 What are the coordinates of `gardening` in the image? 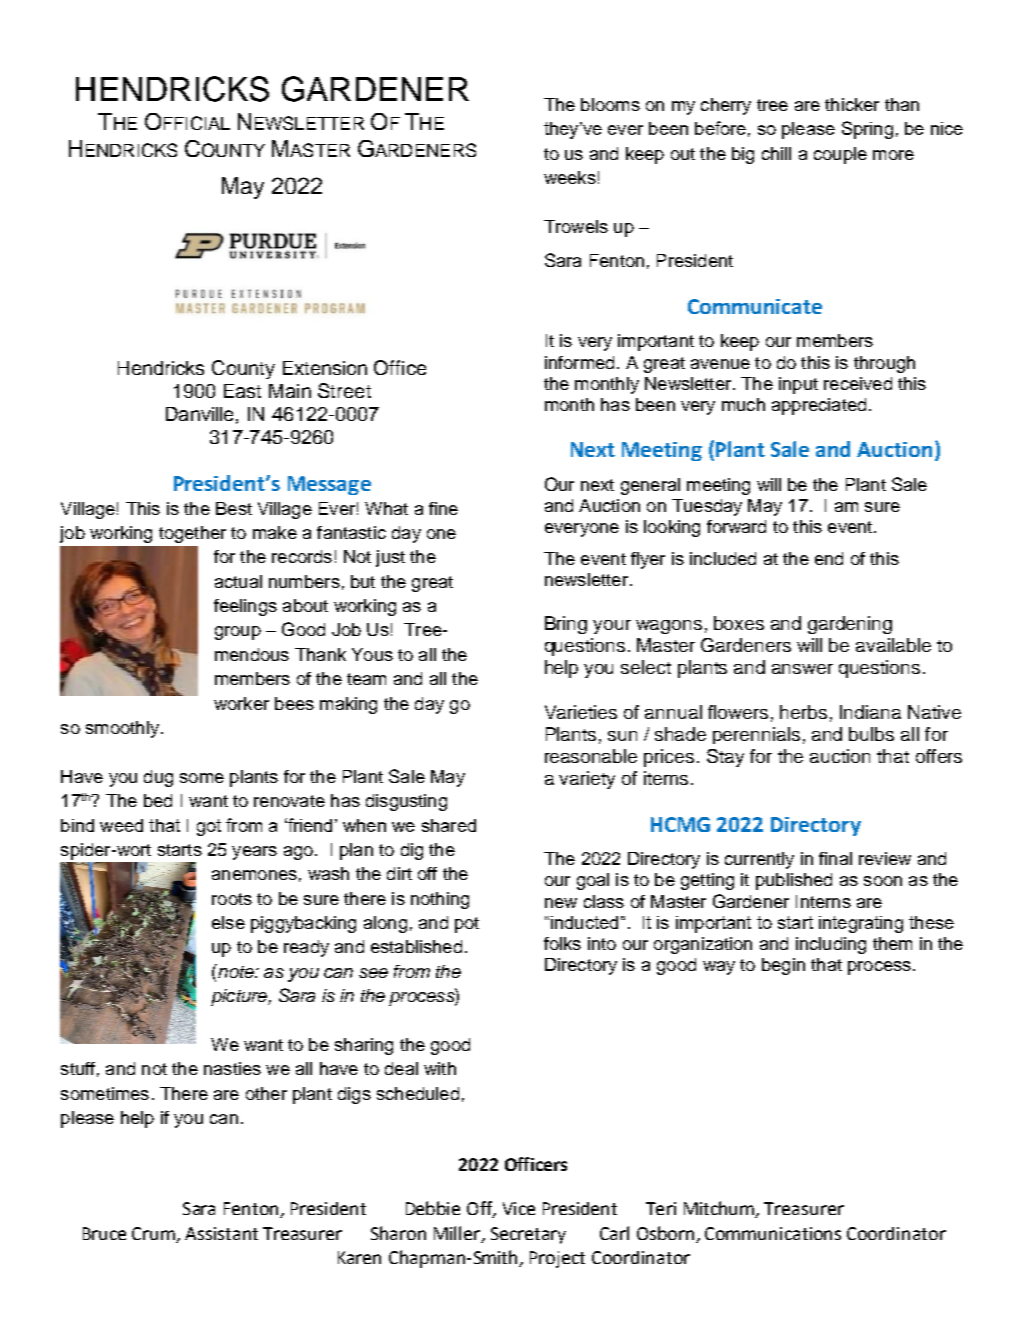 It's located at (850, 625).
